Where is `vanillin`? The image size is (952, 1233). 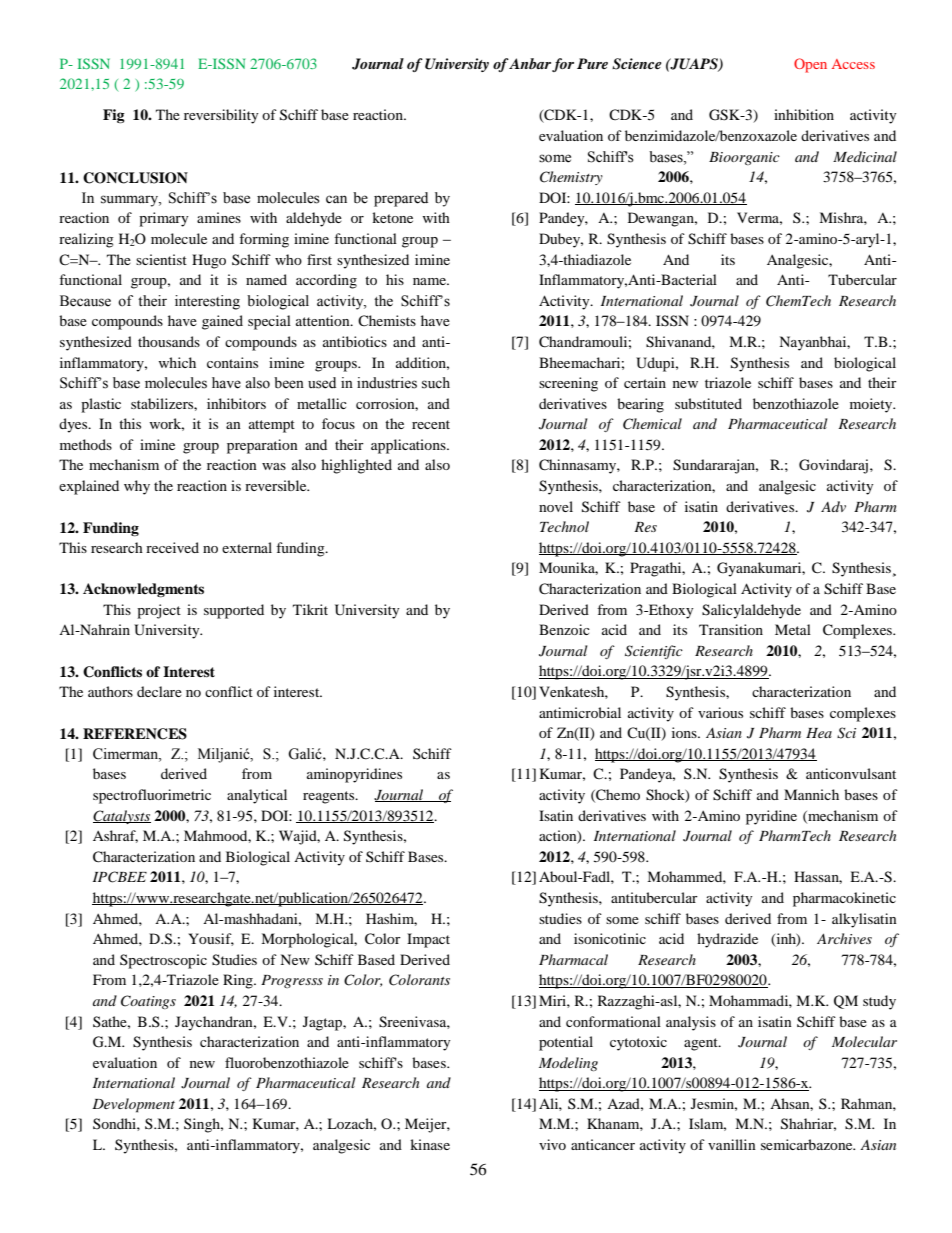
vanillin is located at coordinates (732, 1144).
